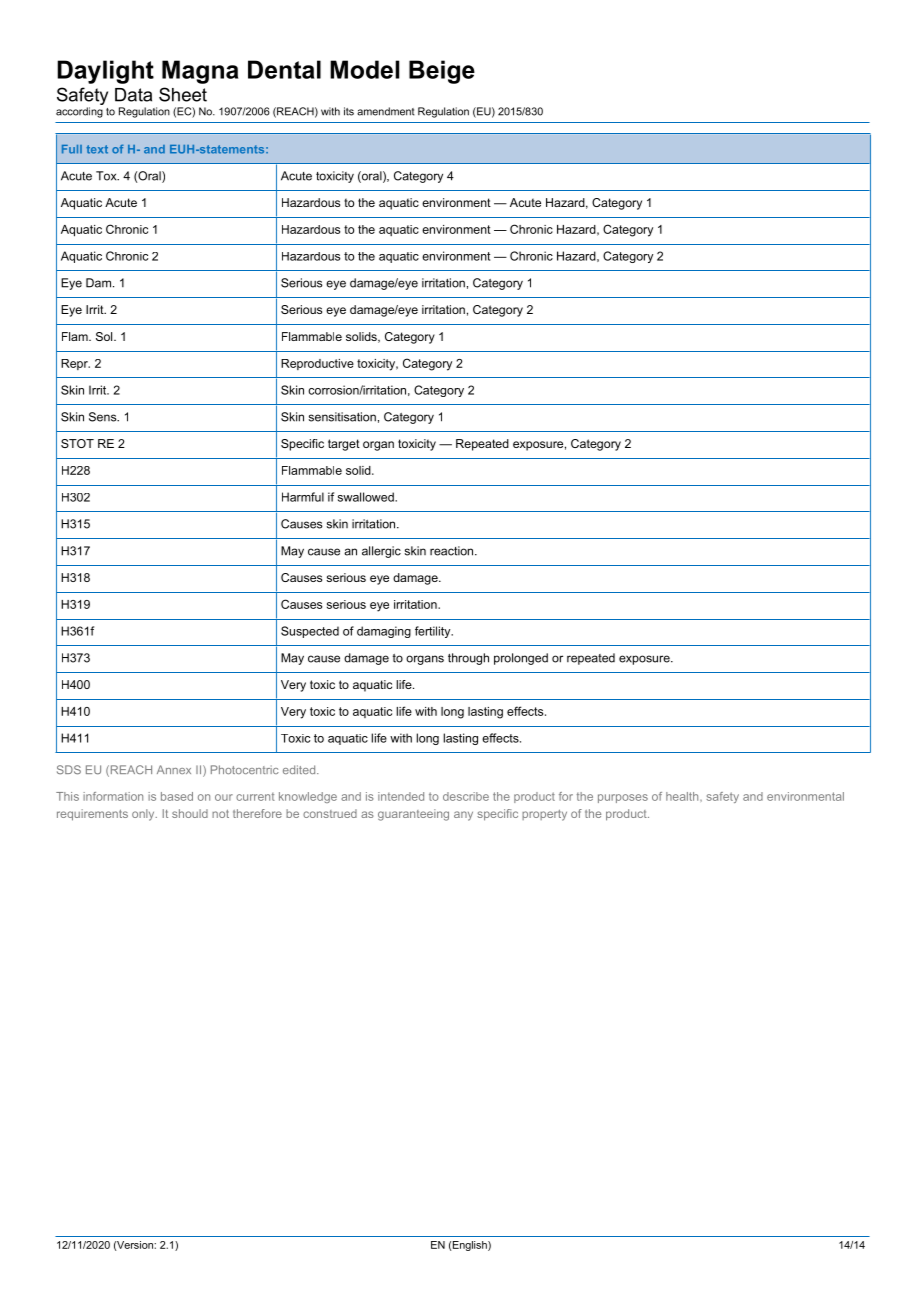  Describe the element at coordinates (381, 552) in the image. I see `allergic` at that location.
